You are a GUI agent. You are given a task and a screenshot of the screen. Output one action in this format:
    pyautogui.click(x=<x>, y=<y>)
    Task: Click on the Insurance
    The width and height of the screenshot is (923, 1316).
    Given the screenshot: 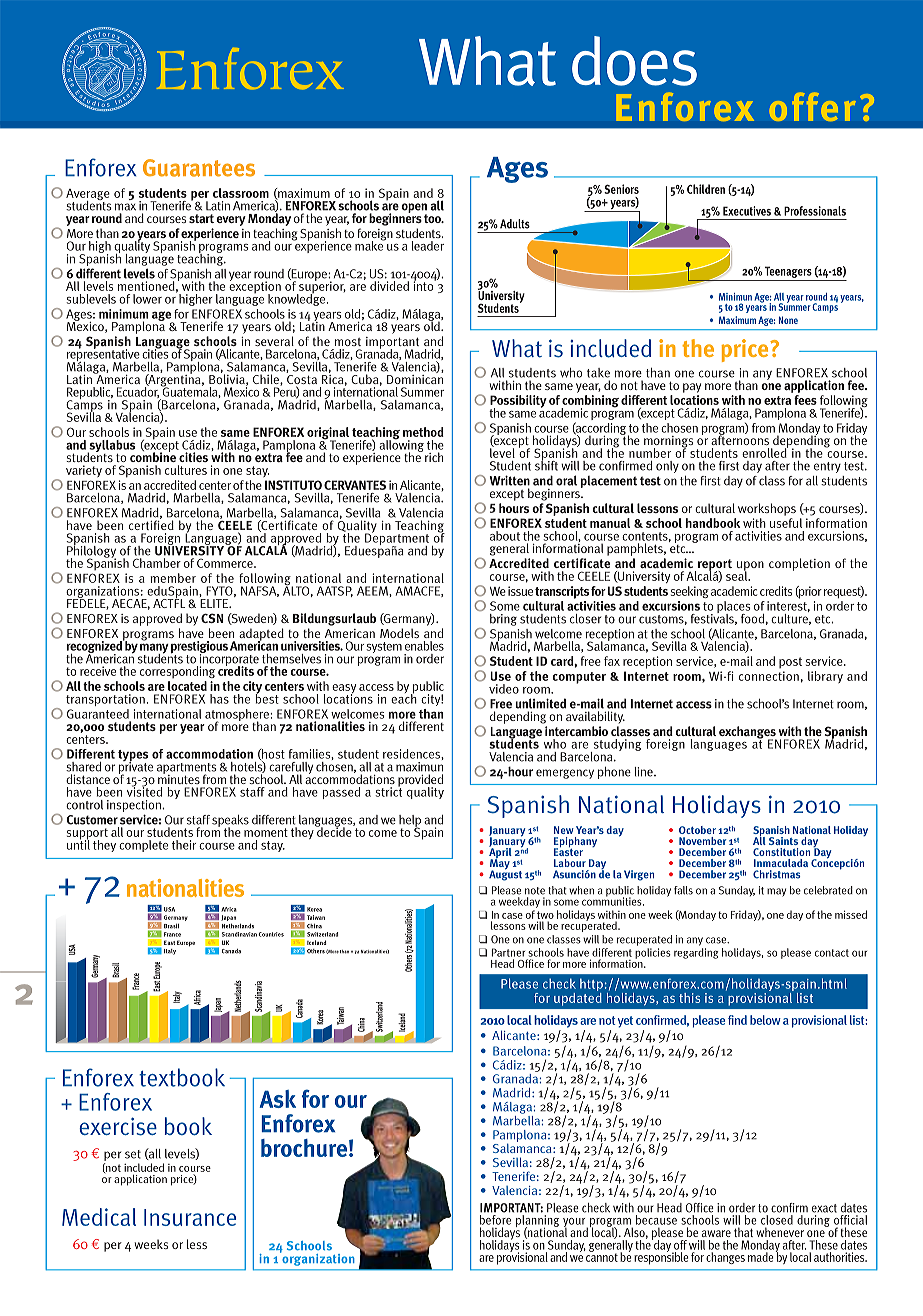 What is the action you would take?
    pyautogui.click(x=190, y=1217)
